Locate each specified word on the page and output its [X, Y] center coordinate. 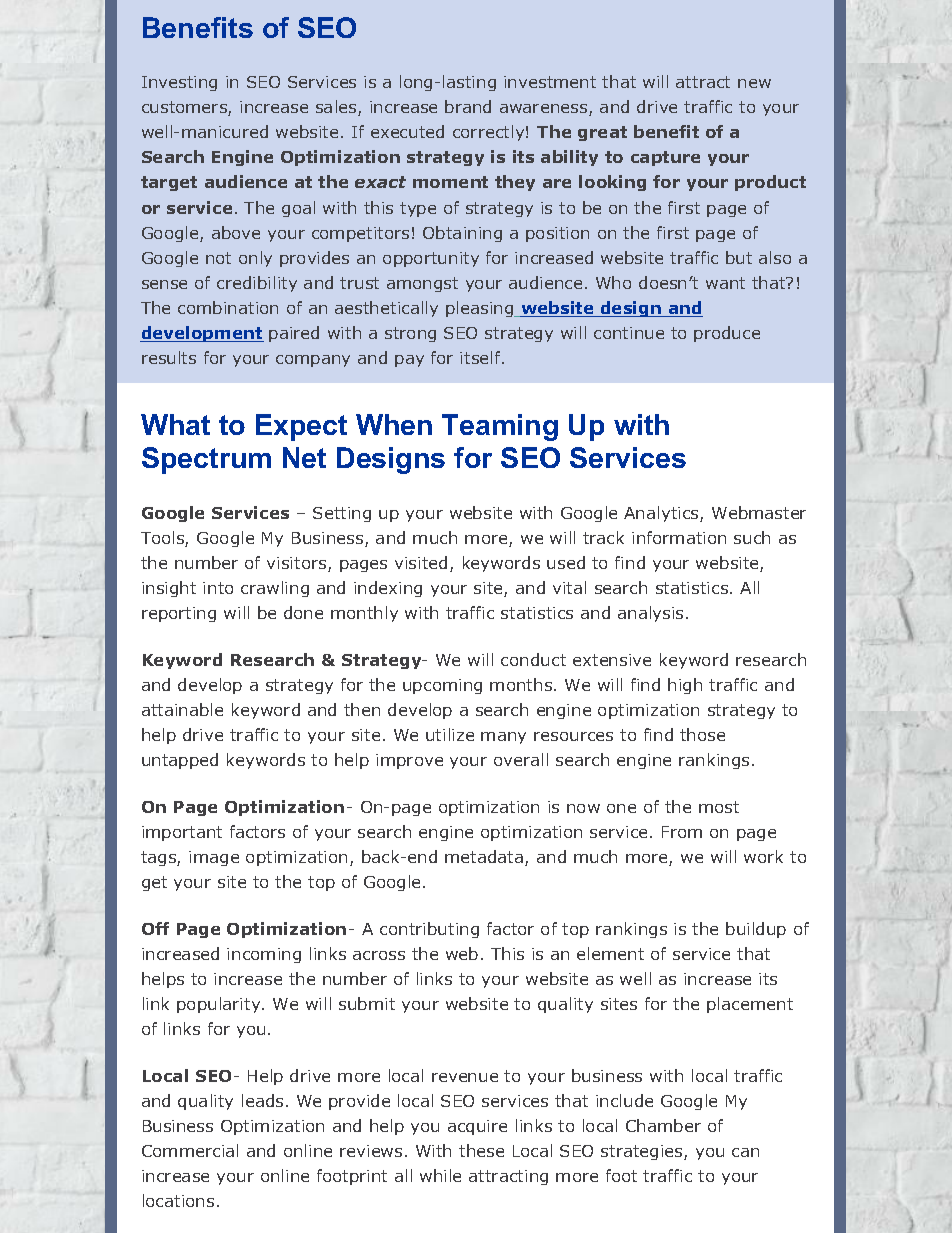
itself [481, 357]
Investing [179, 83]
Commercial [190, 1150]
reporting [179, 614]
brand [468, 106]
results [169, 357]
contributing [429, 930]
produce [727, 334]
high [685, 686]
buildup [756, 930]
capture [665, 158]
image [214, 858]
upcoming [442, 686]
